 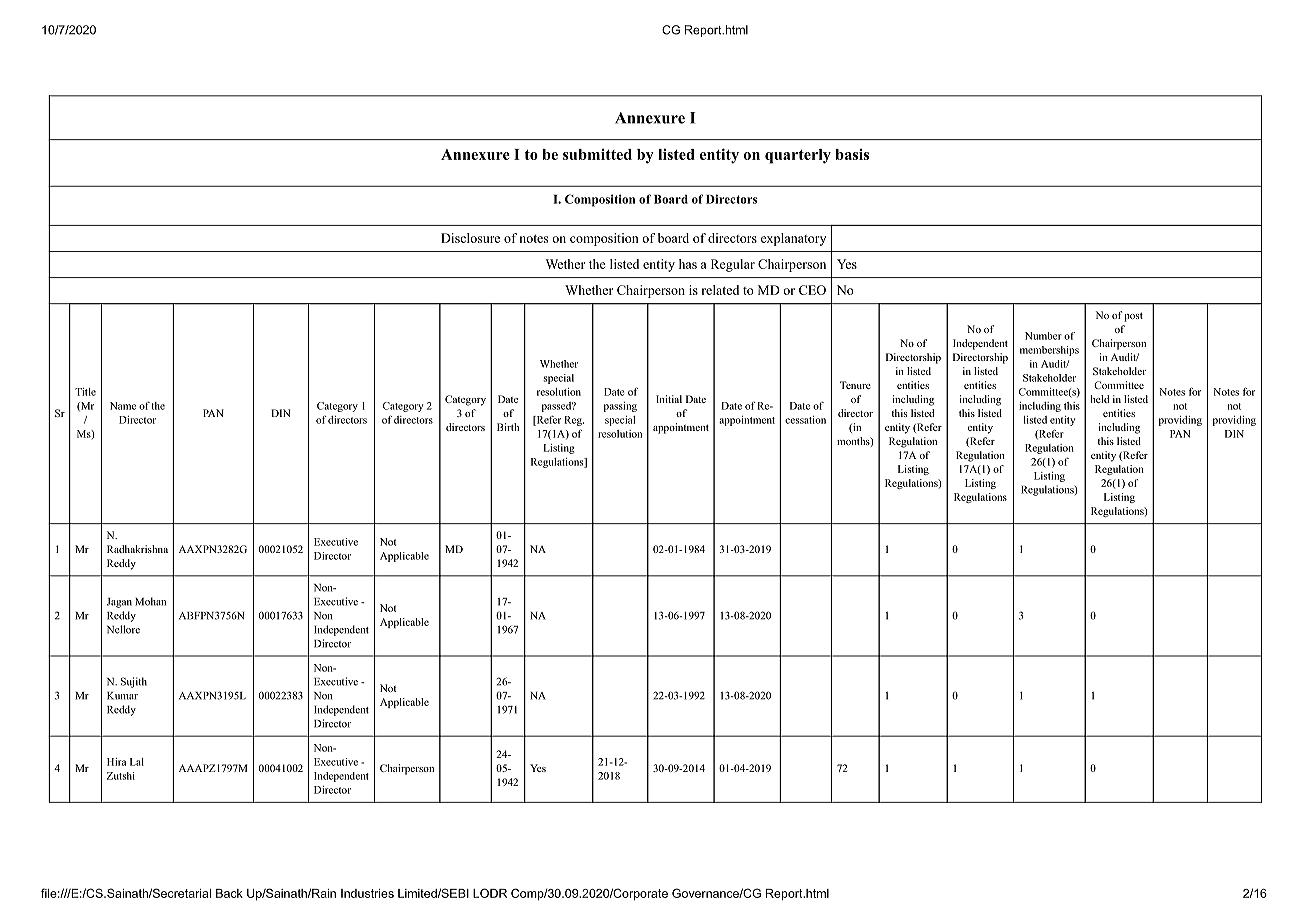 I want to click on basis, so click(x=852, y=154).
